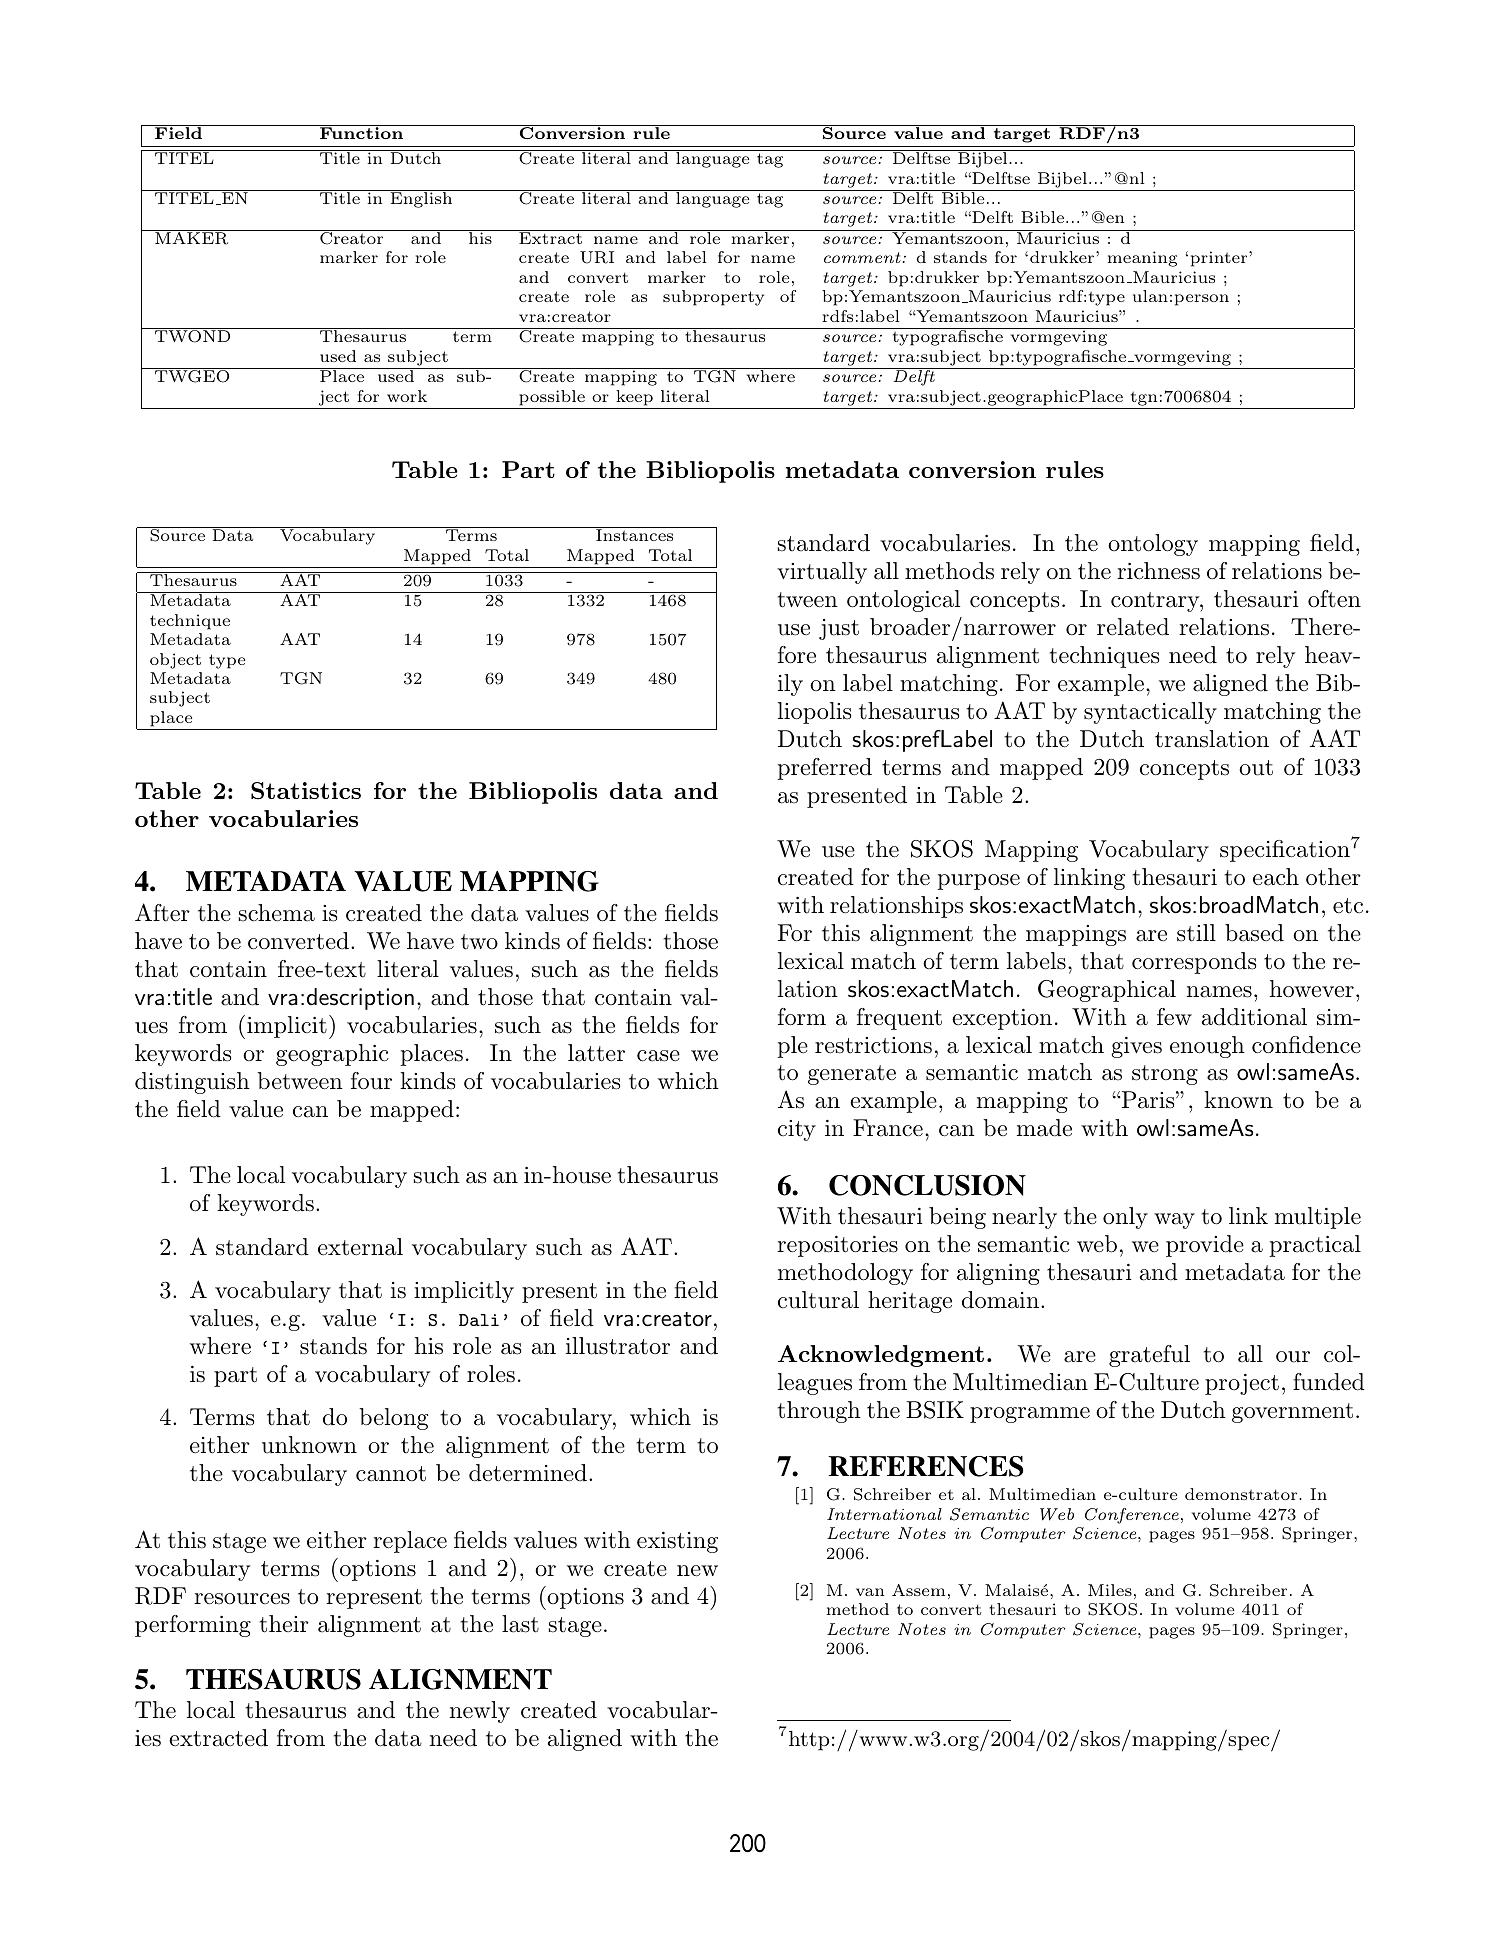 The width and height of the screenshot is (1495, 1935). I want to click on grateful, so click(1149, 1356).
